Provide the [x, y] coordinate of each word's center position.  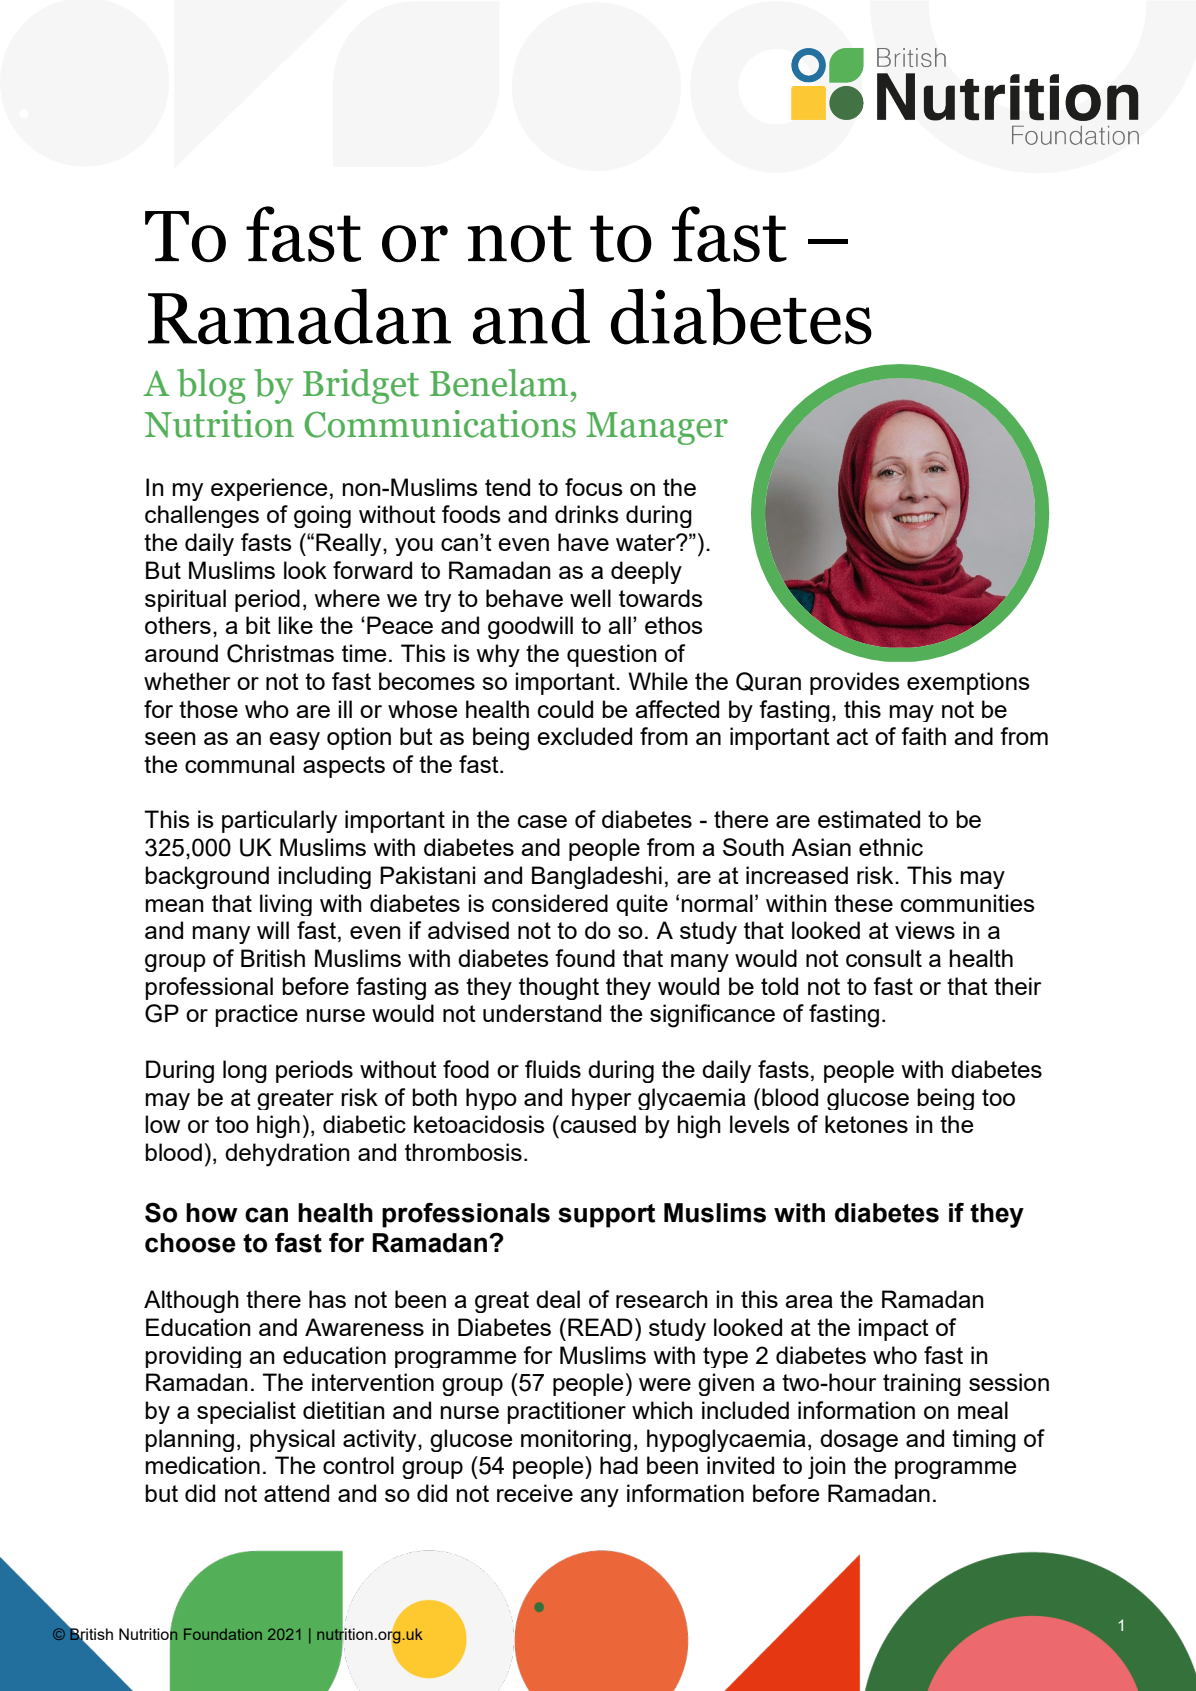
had [619, 1465]
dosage [859, 1440]
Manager [657, 428]
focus [594, 487]
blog [211, 386]
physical [292, 1440]
